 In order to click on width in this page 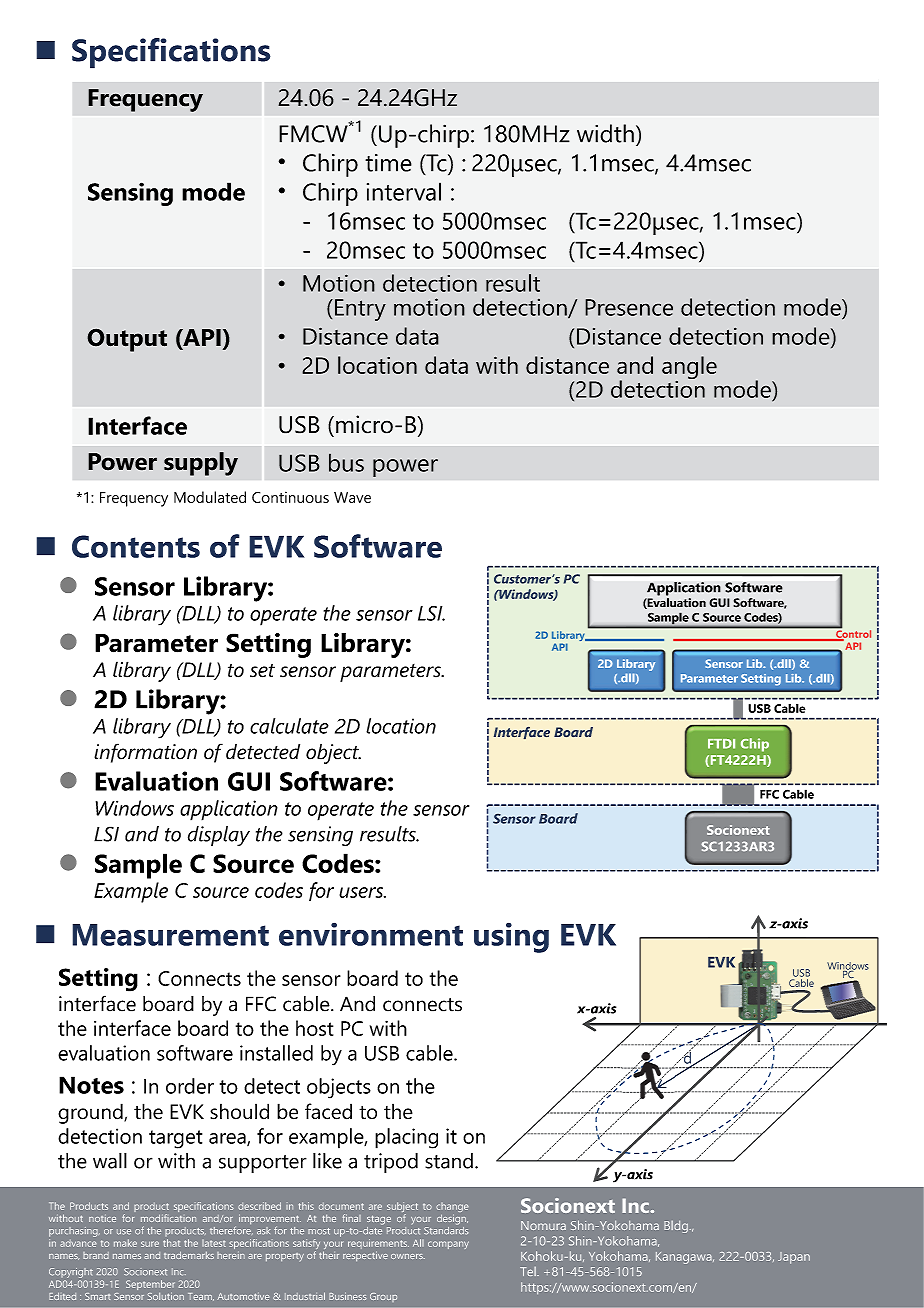, I will do `click(605, 133)`.
